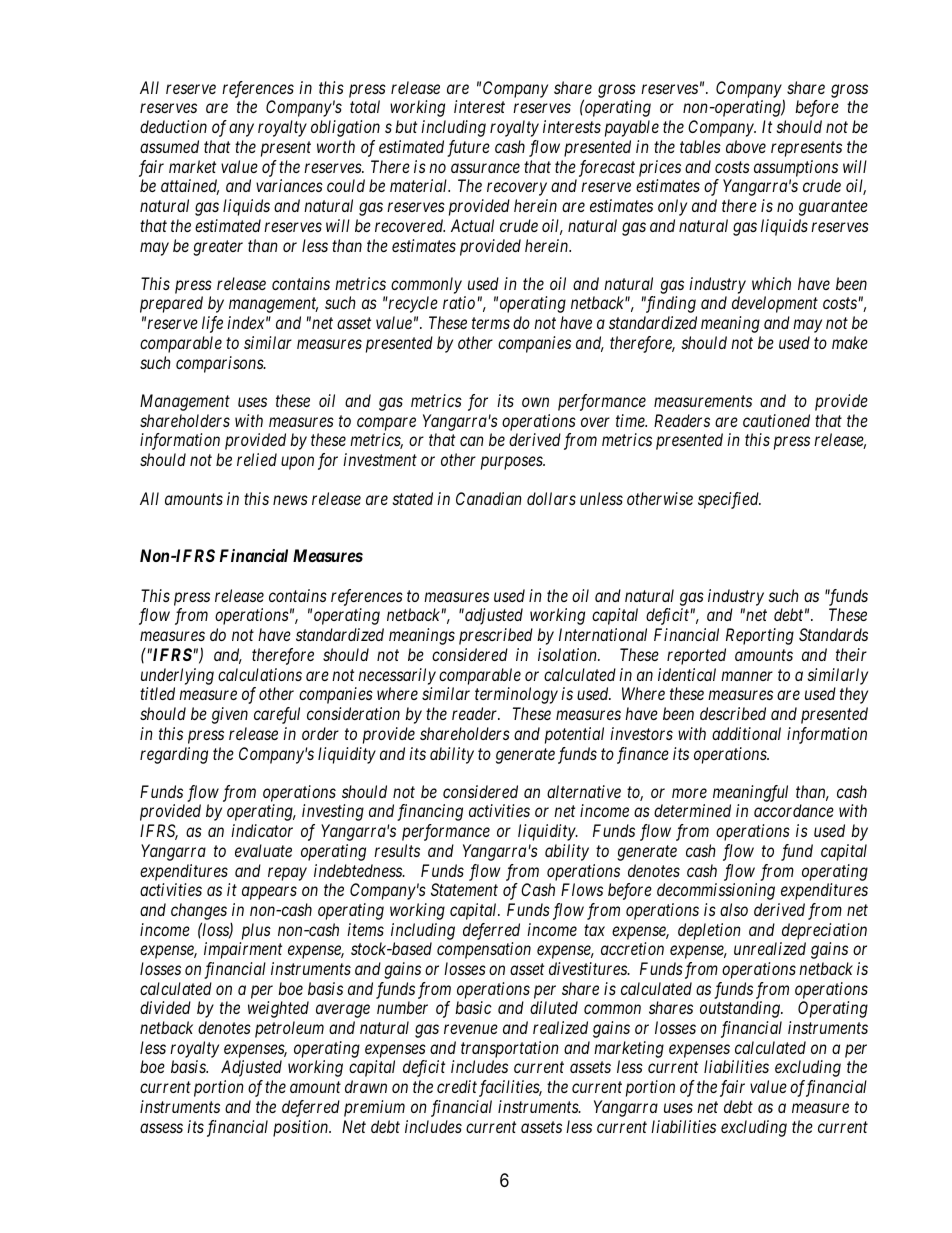 The image size is (952, 1233). I want to click on above, so click(746, 146).
